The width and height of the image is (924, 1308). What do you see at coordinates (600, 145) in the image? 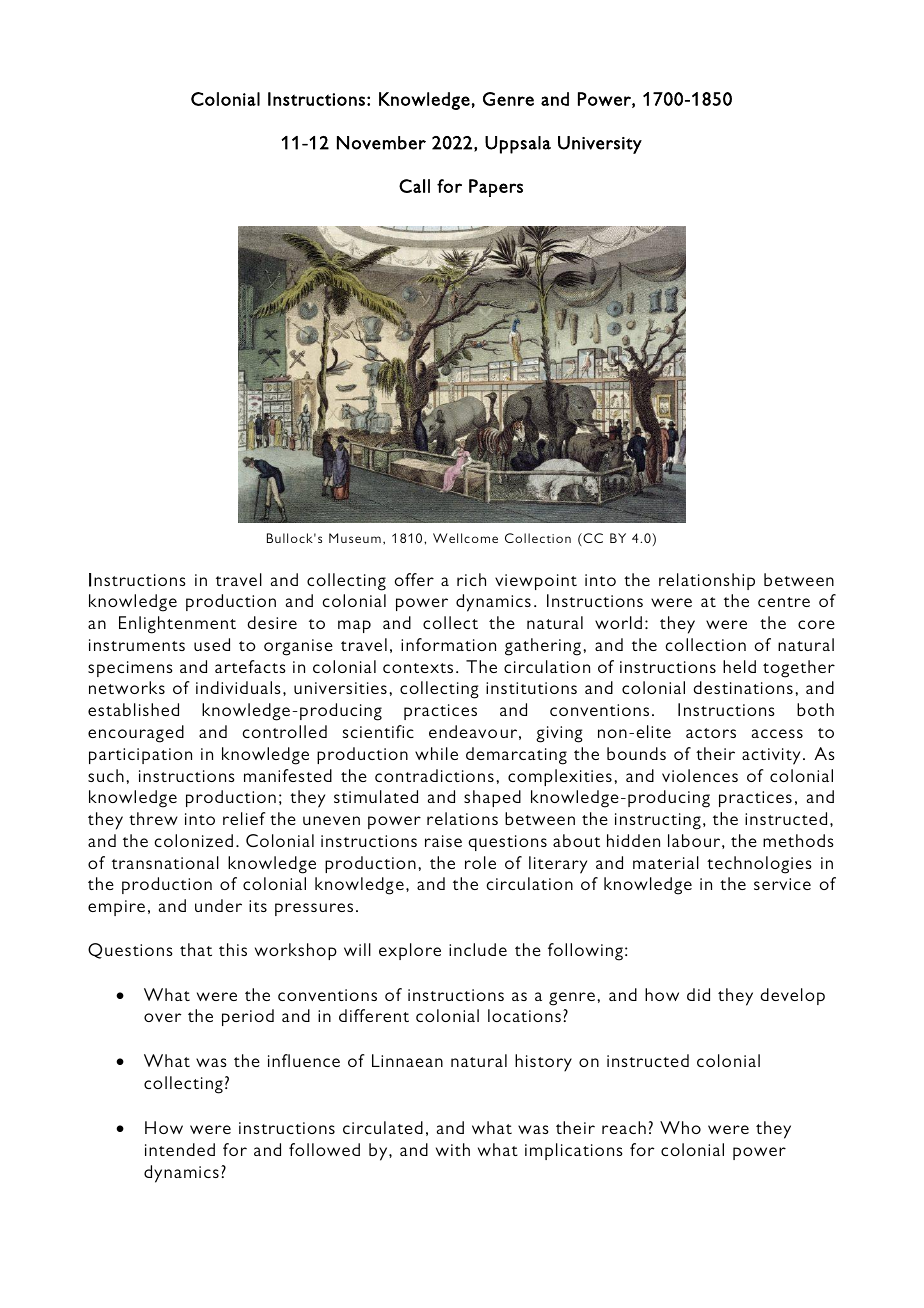
I see `University` at bounding box center [600, 145].
